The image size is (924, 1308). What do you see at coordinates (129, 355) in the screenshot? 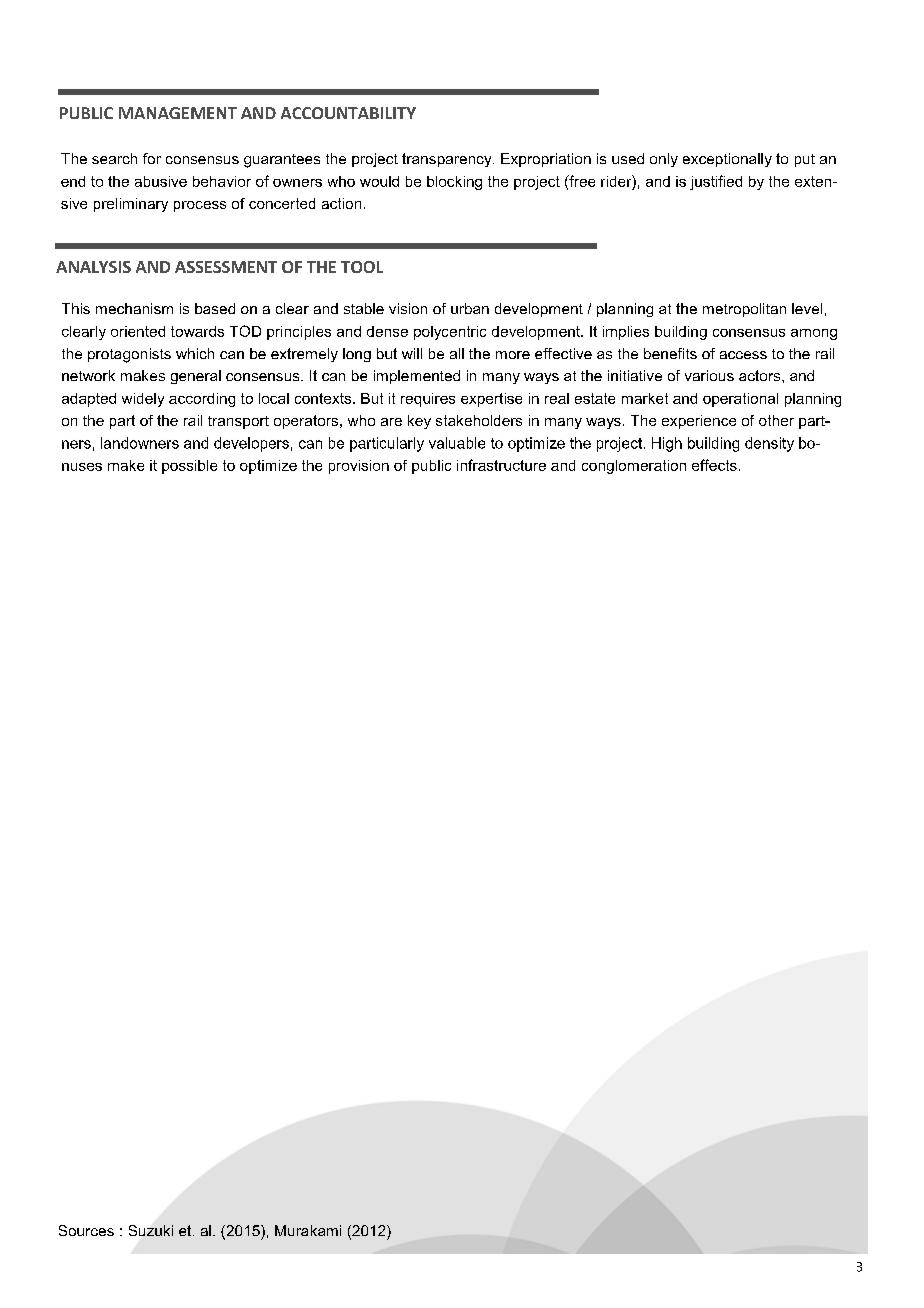
I see `protagonists` at bounding box center [129, 355].
